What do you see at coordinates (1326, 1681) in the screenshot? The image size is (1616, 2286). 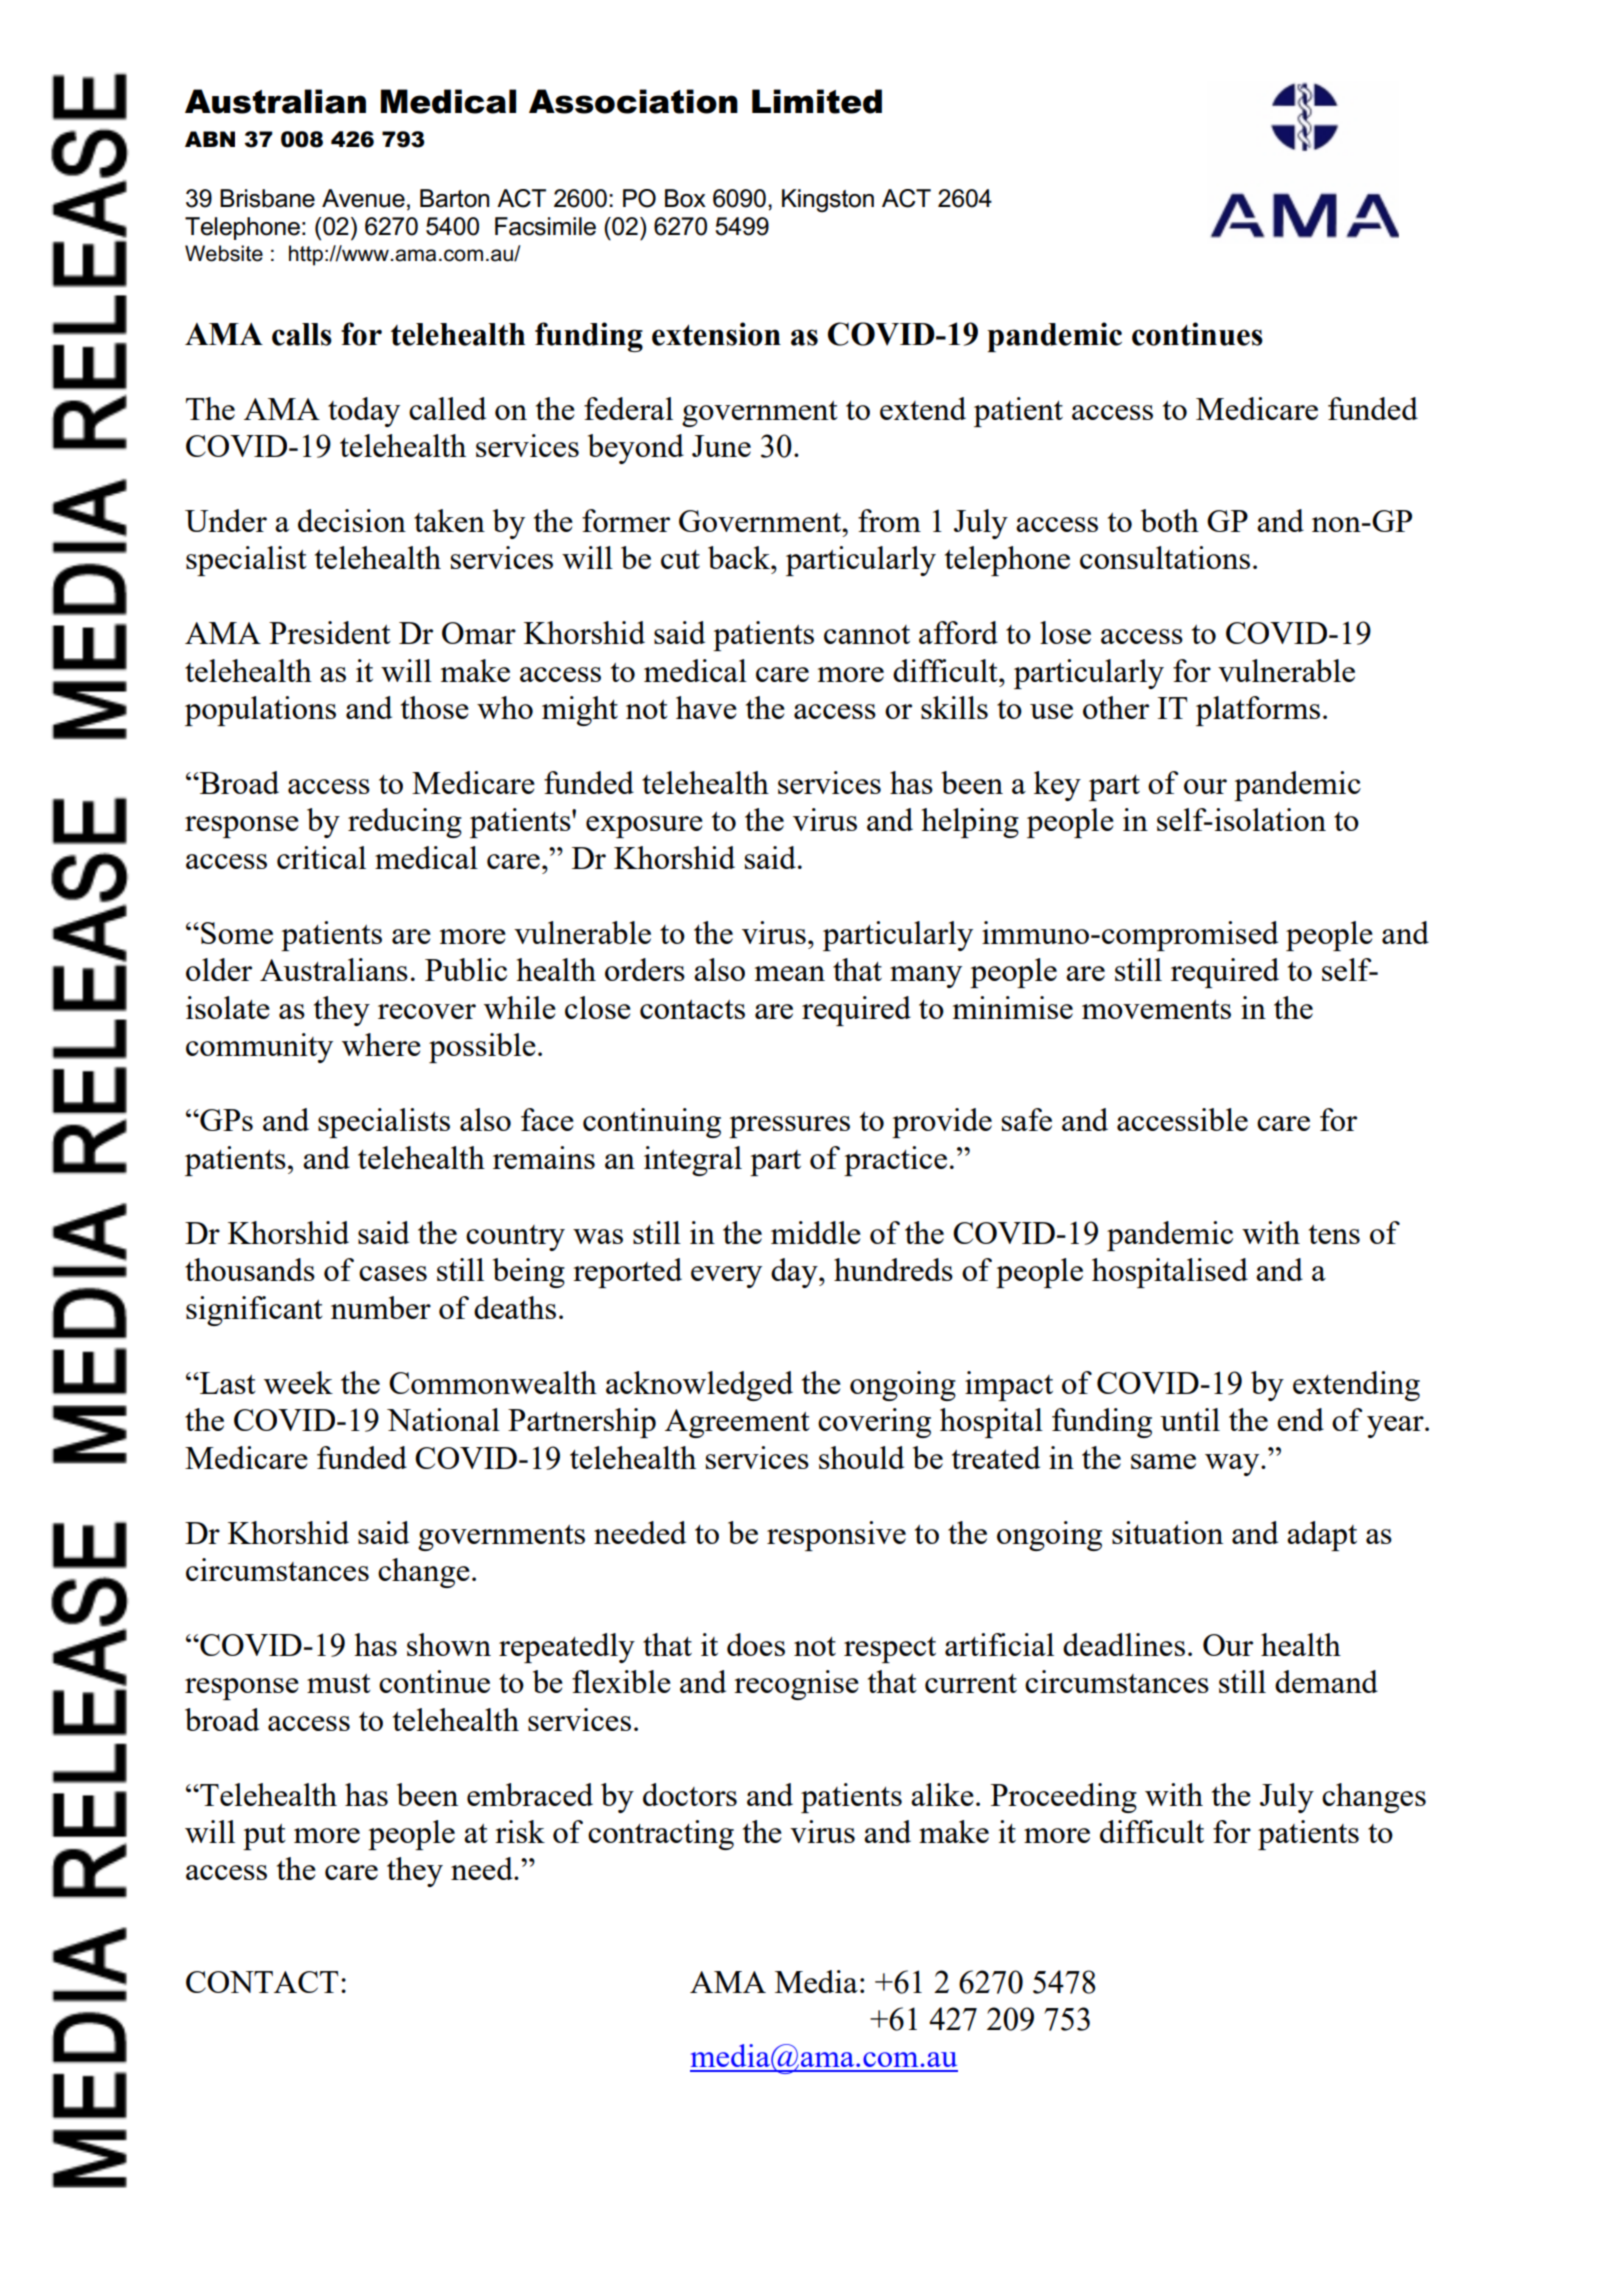 I see `demand` at bounding box center [1326, 1681].
